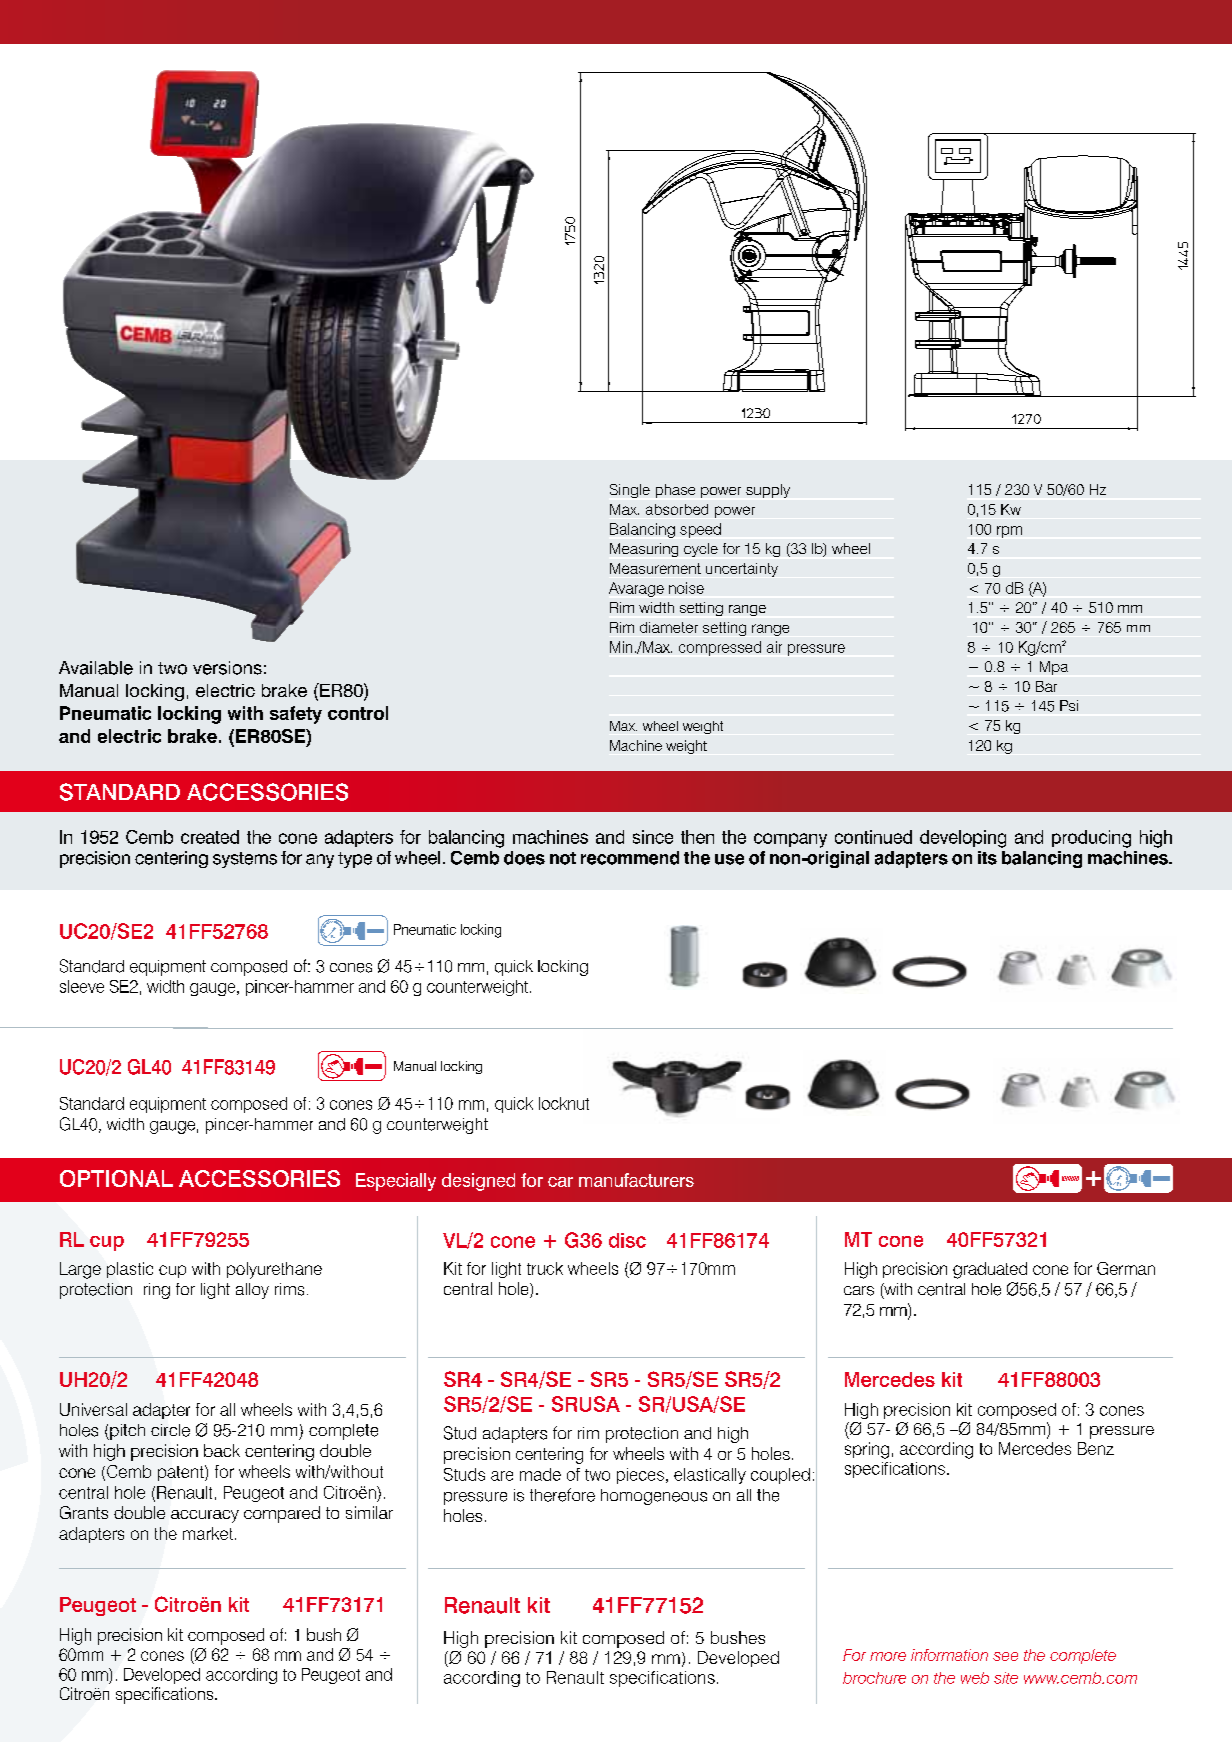 This screenshot has height=1742, width=1232. Describe the element at coordinates (1009, 532) in the screenshot. I see `rpm` at that location.
